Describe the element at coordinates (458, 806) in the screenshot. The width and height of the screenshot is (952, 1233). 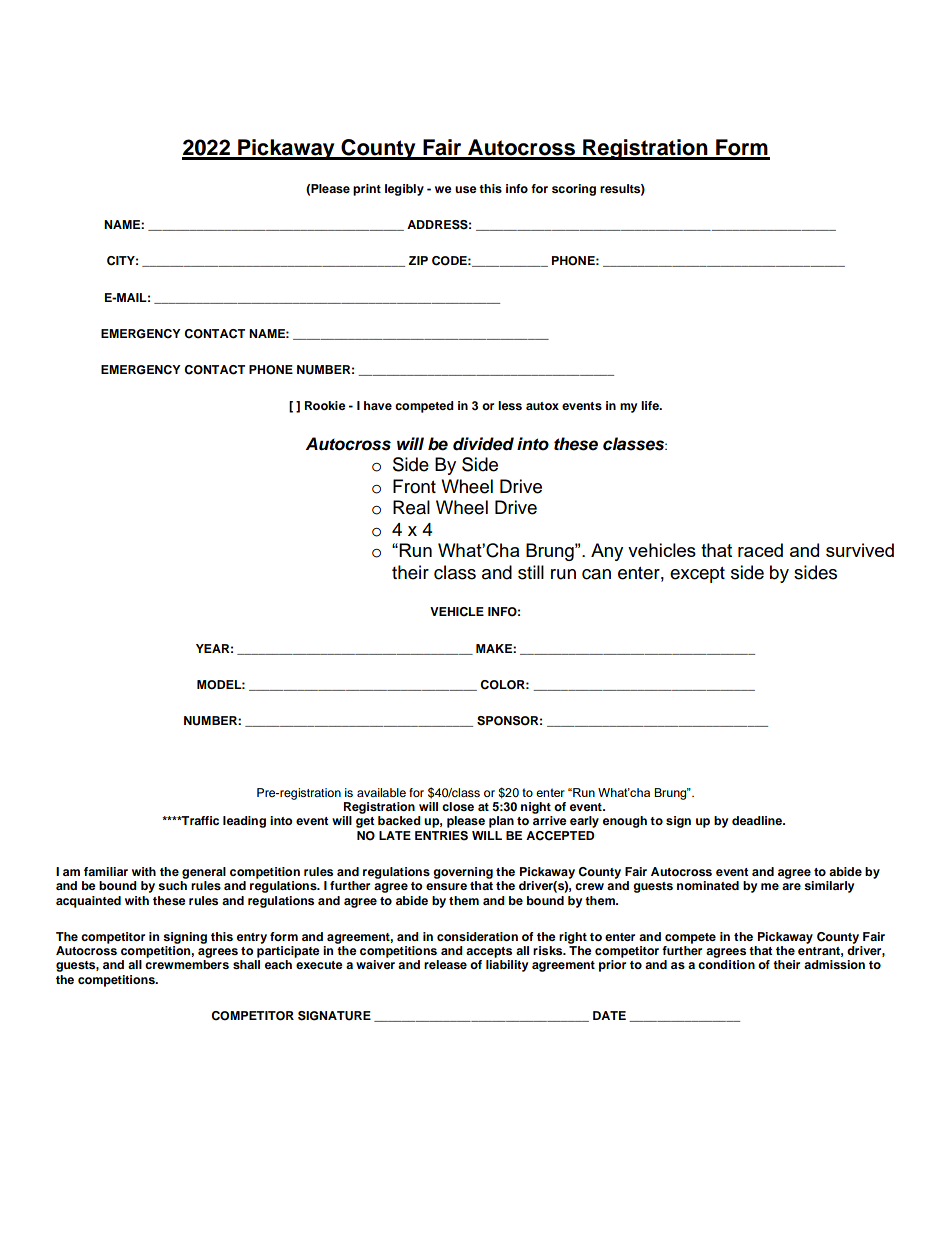
I see `close` at that location.
